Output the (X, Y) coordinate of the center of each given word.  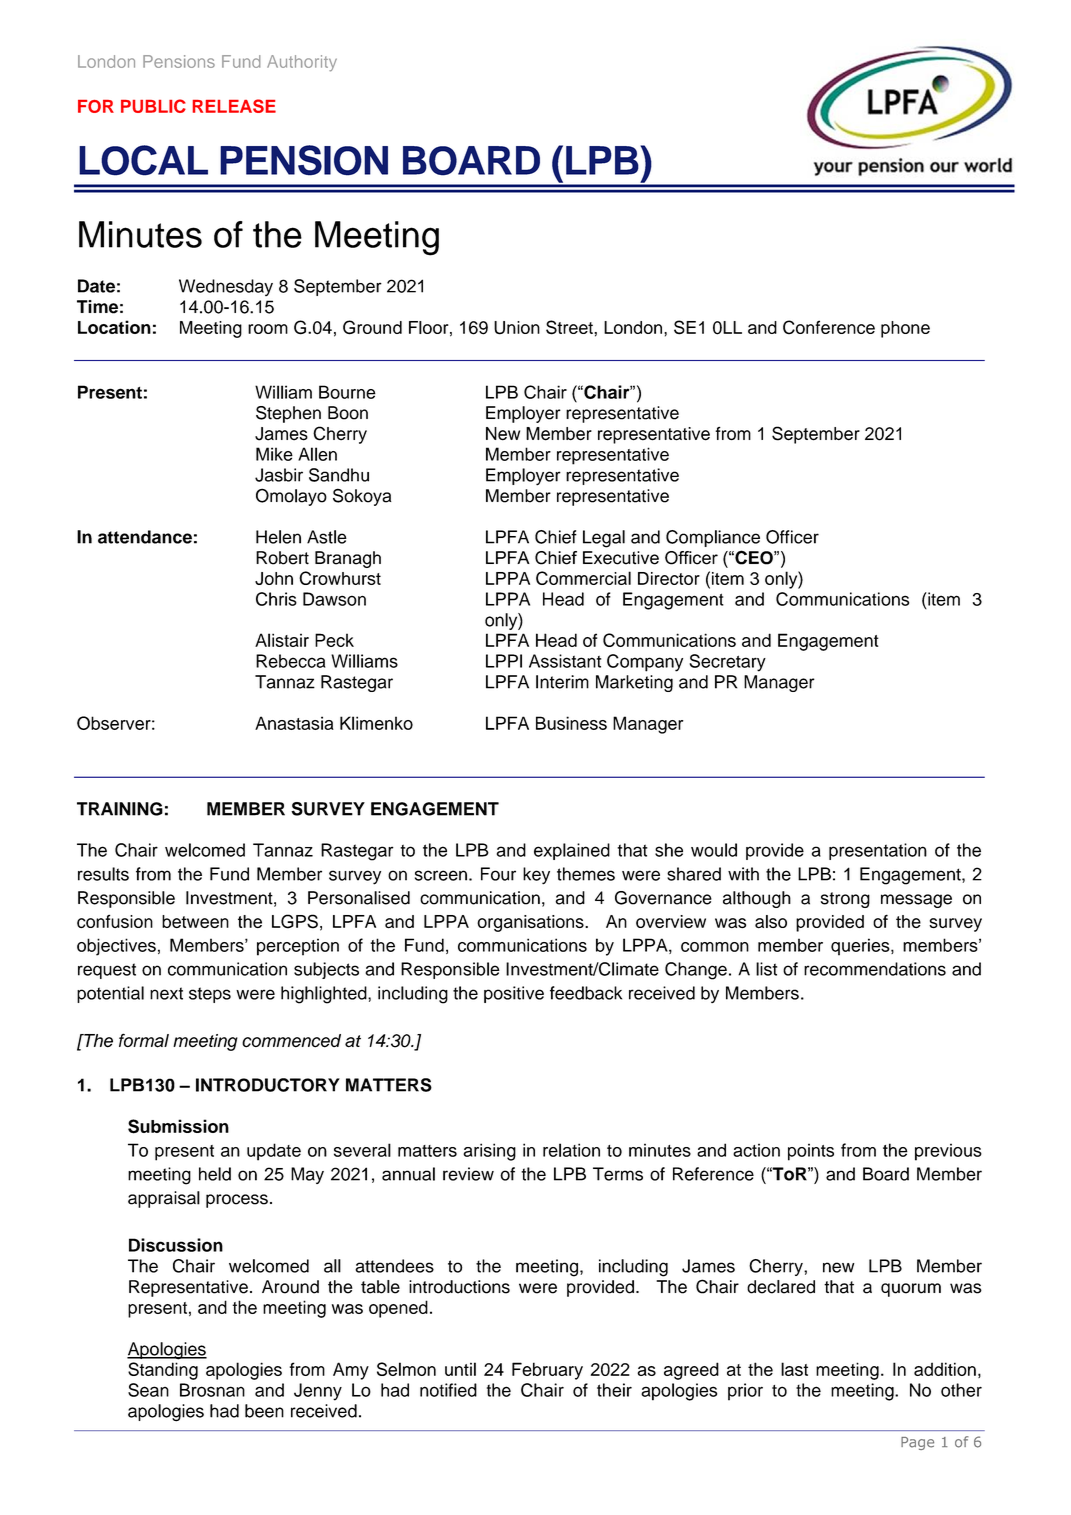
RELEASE (234, 106)
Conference (829, 327)
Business (571, 723)
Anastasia (294, 723)
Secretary (727, 663)
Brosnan (212, 1390)
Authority (302, 63)
